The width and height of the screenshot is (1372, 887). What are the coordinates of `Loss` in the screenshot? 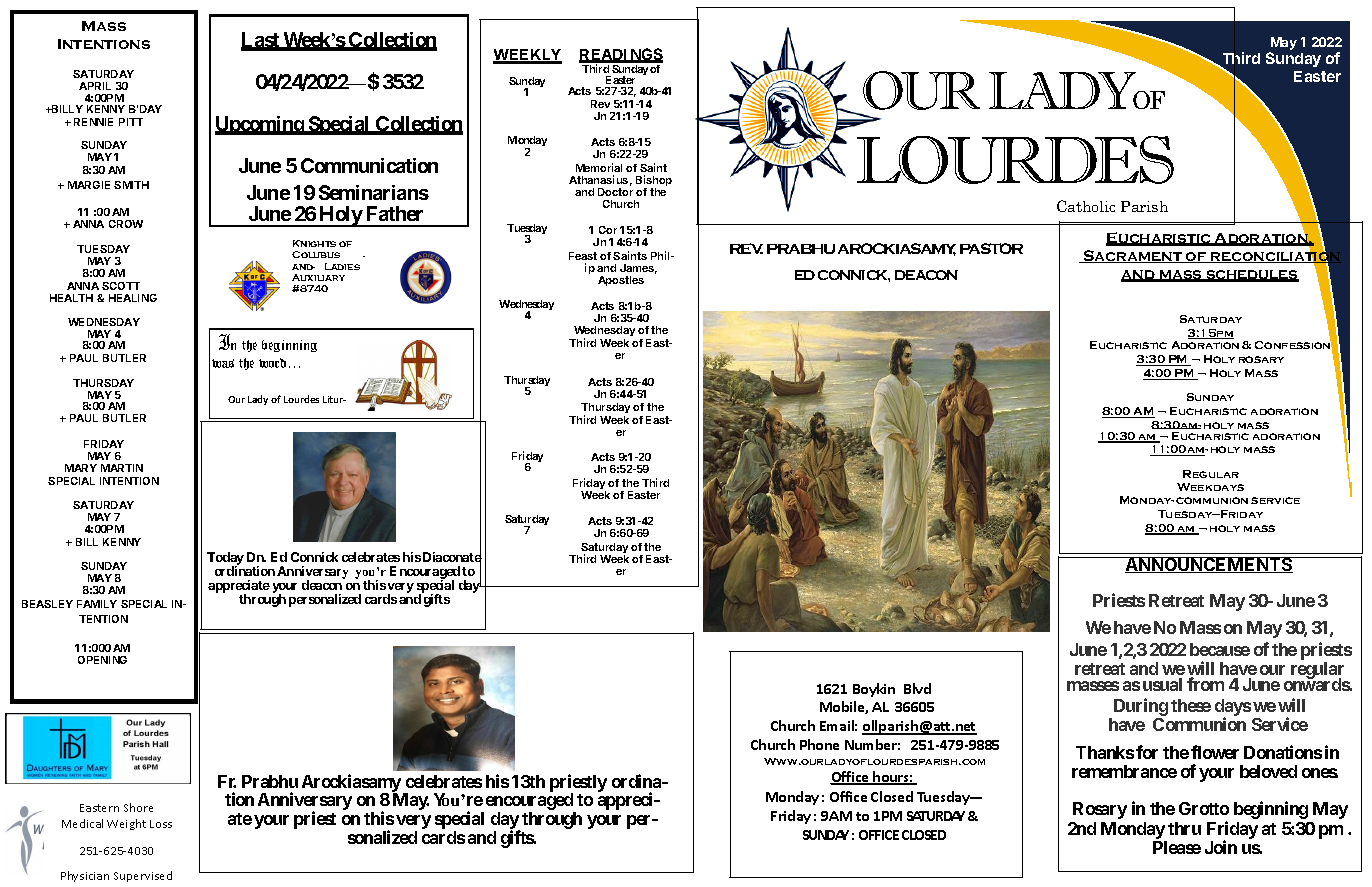 It's located at (161, 824).
